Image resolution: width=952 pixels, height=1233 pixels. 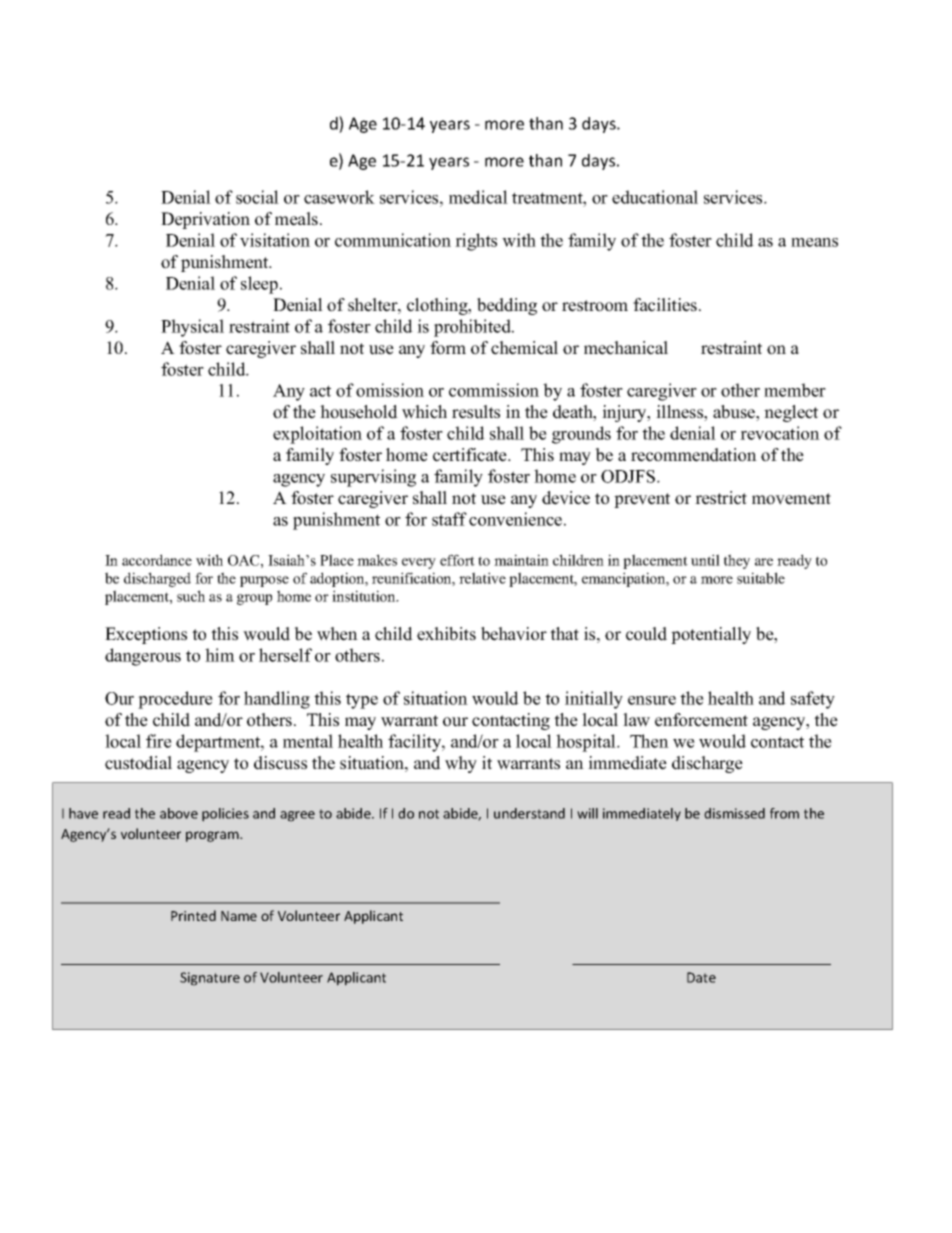 I want to click on enforcement, so click(x=701, y=720).
